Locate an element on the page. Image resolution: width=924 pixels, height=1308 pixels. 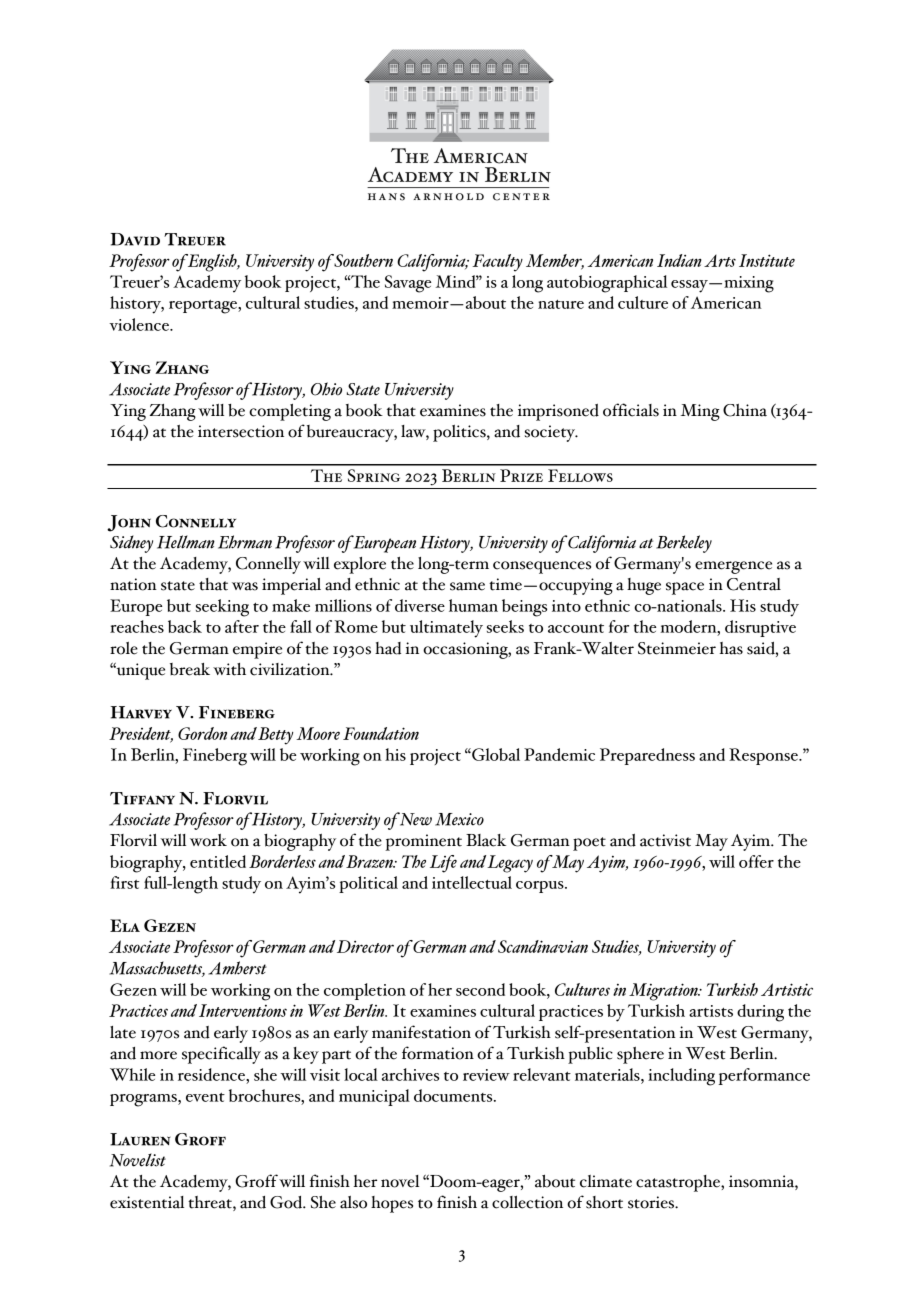
second is located at coordinates (480, 989).
